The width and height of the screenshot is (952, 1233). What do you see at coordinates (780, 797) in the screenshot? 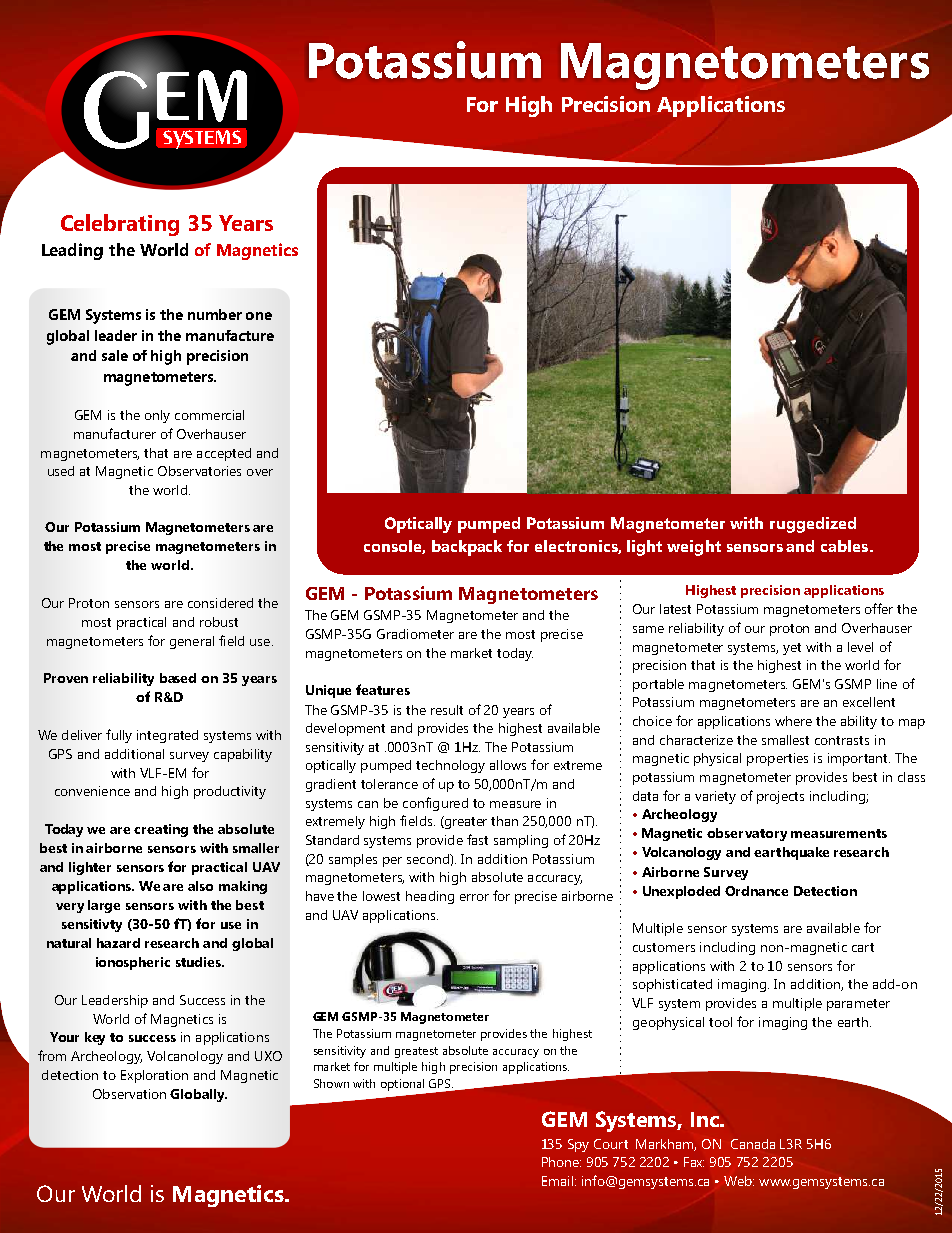
I see `projects` at bounding box center [780, 797].
